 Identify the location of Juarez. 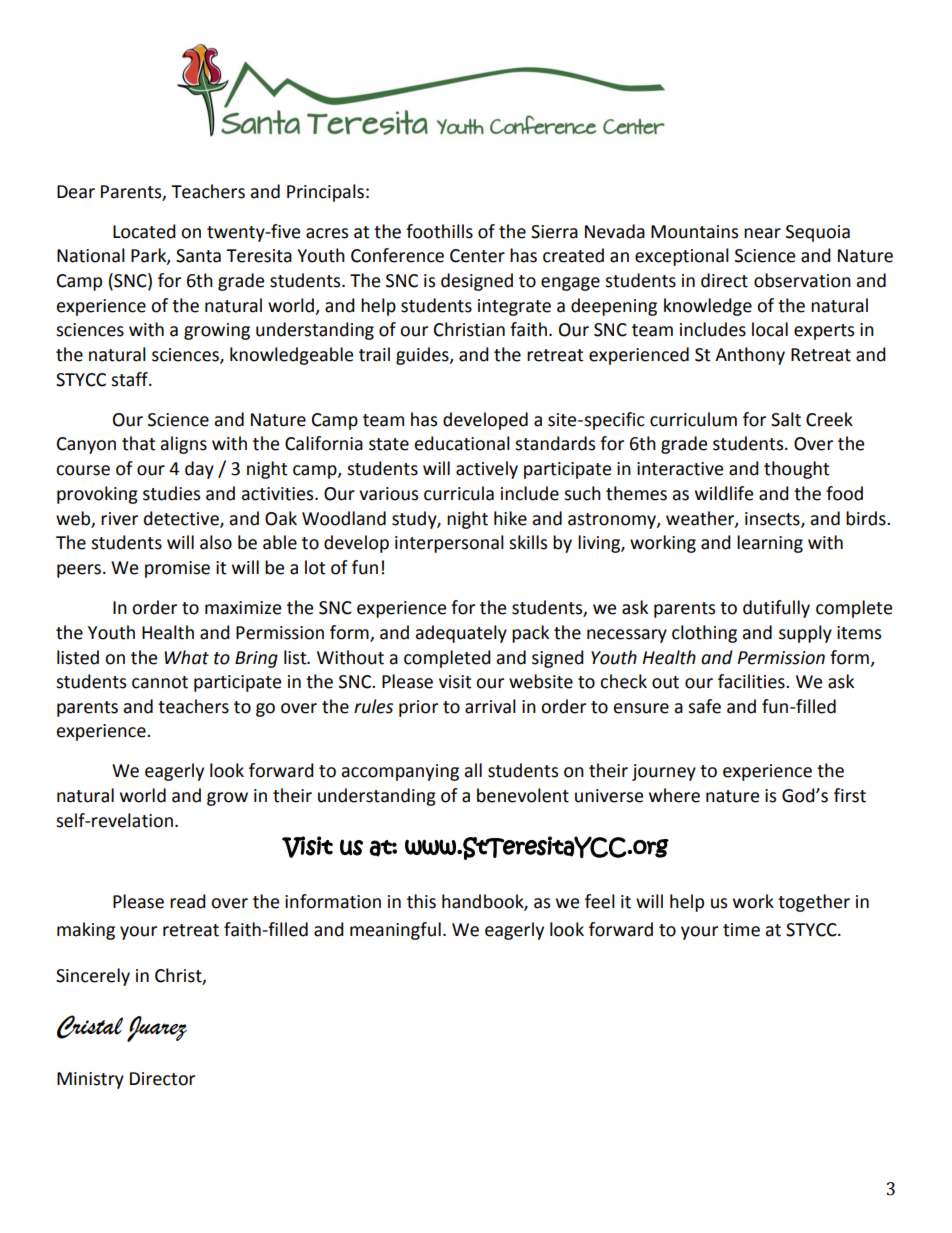
(157, 1029).
